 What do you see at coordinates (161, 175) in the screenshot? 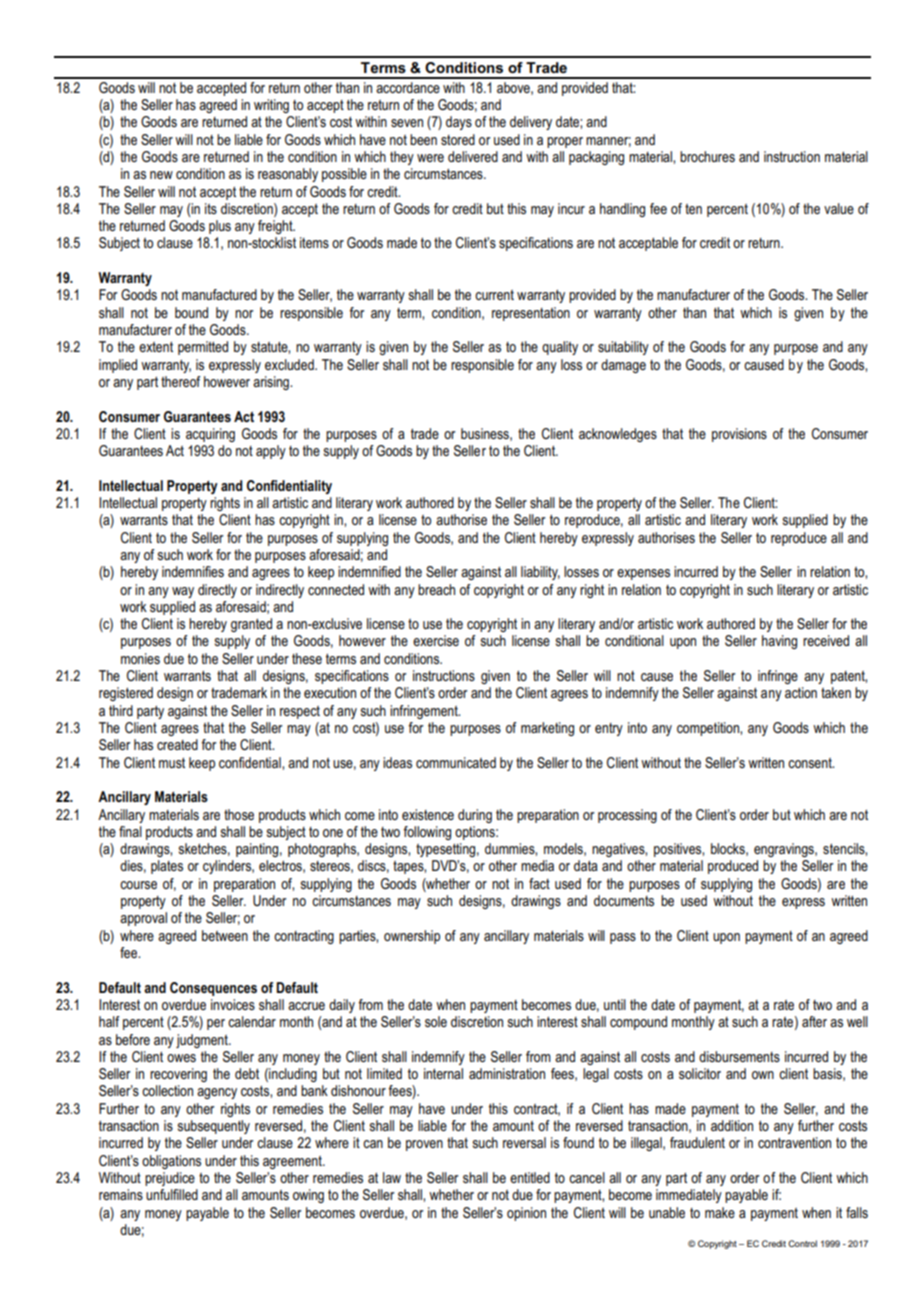
I see `new` at bounding box center [161, 175].
